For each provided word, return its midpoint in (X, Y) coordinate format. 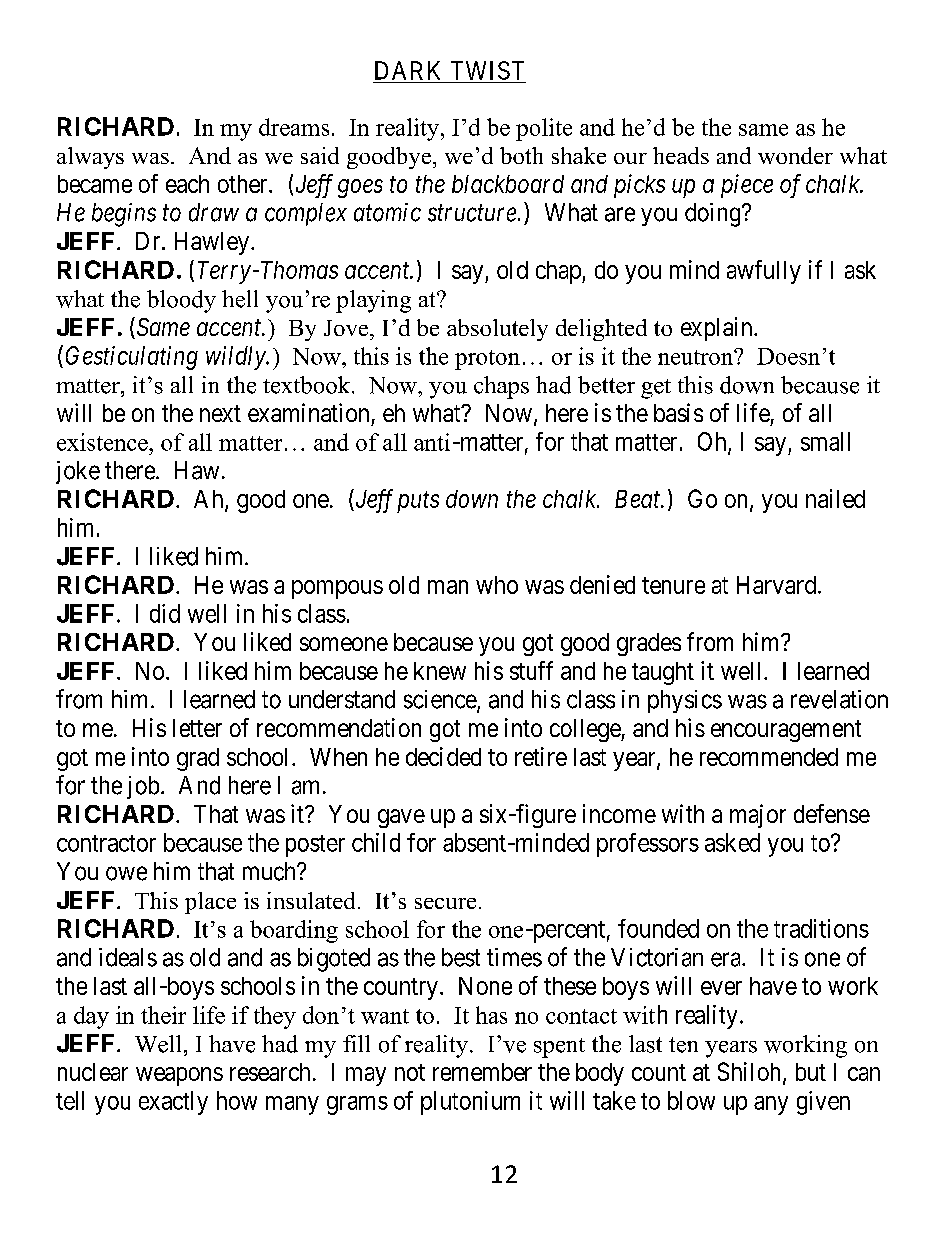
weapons (179, 1076)
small (825, 441)
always (90, 158)
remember (482, 1072)
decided (443, 756)
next (220, 413)
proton (487, 360)
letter (197, 728)
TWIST (487, 70)
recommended (769, 757)
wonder (795, 155)
